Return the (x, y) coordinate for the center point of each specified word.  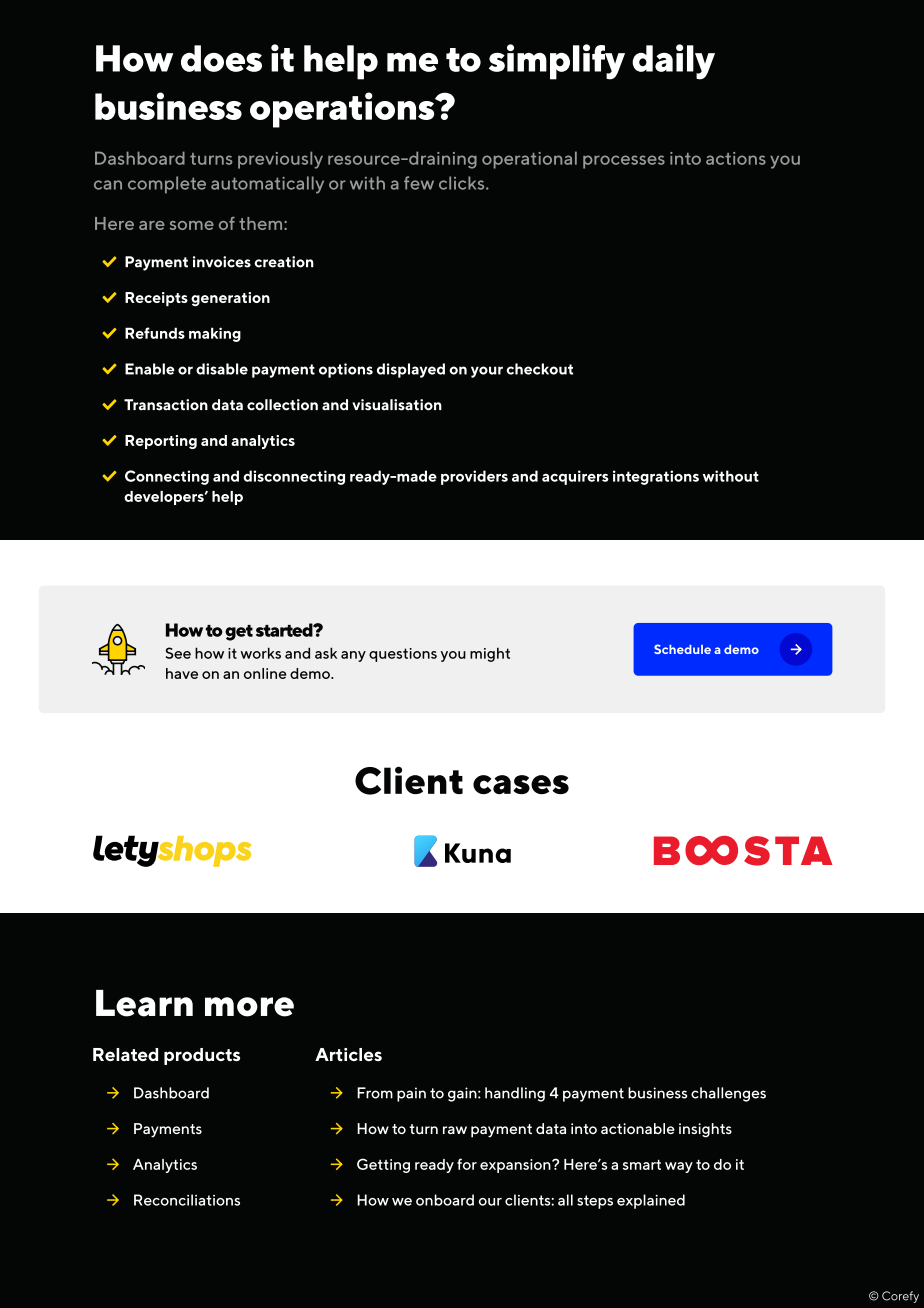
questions (403, 655)
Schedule (682, 649)
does (221, 58)
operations (343, 110)
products (202, 1056)
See (178, 653)
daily (673, 62)
